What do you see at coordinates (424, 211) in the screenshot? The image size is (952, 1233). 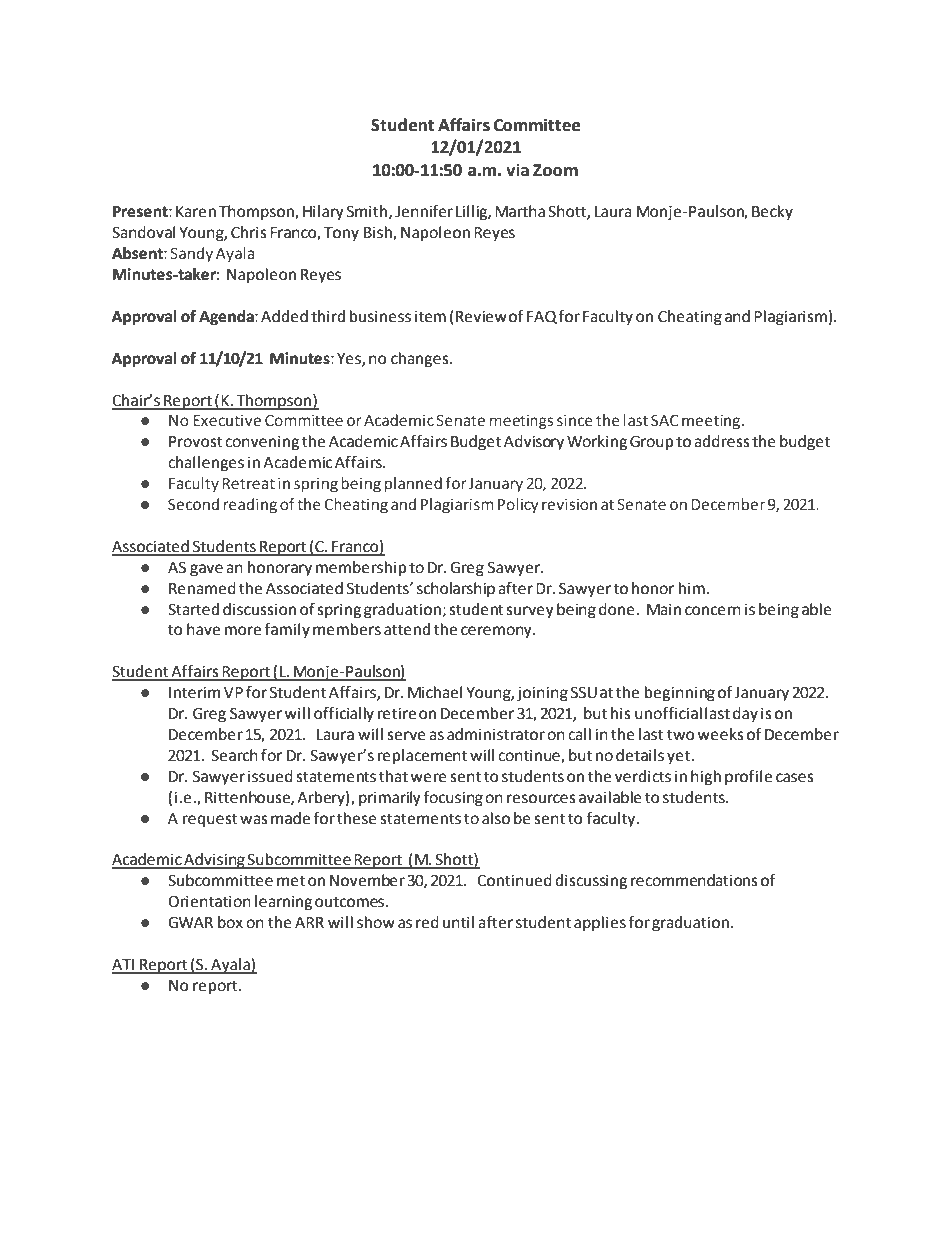 I see `Jennifer` at bounding box center [424, 211].
